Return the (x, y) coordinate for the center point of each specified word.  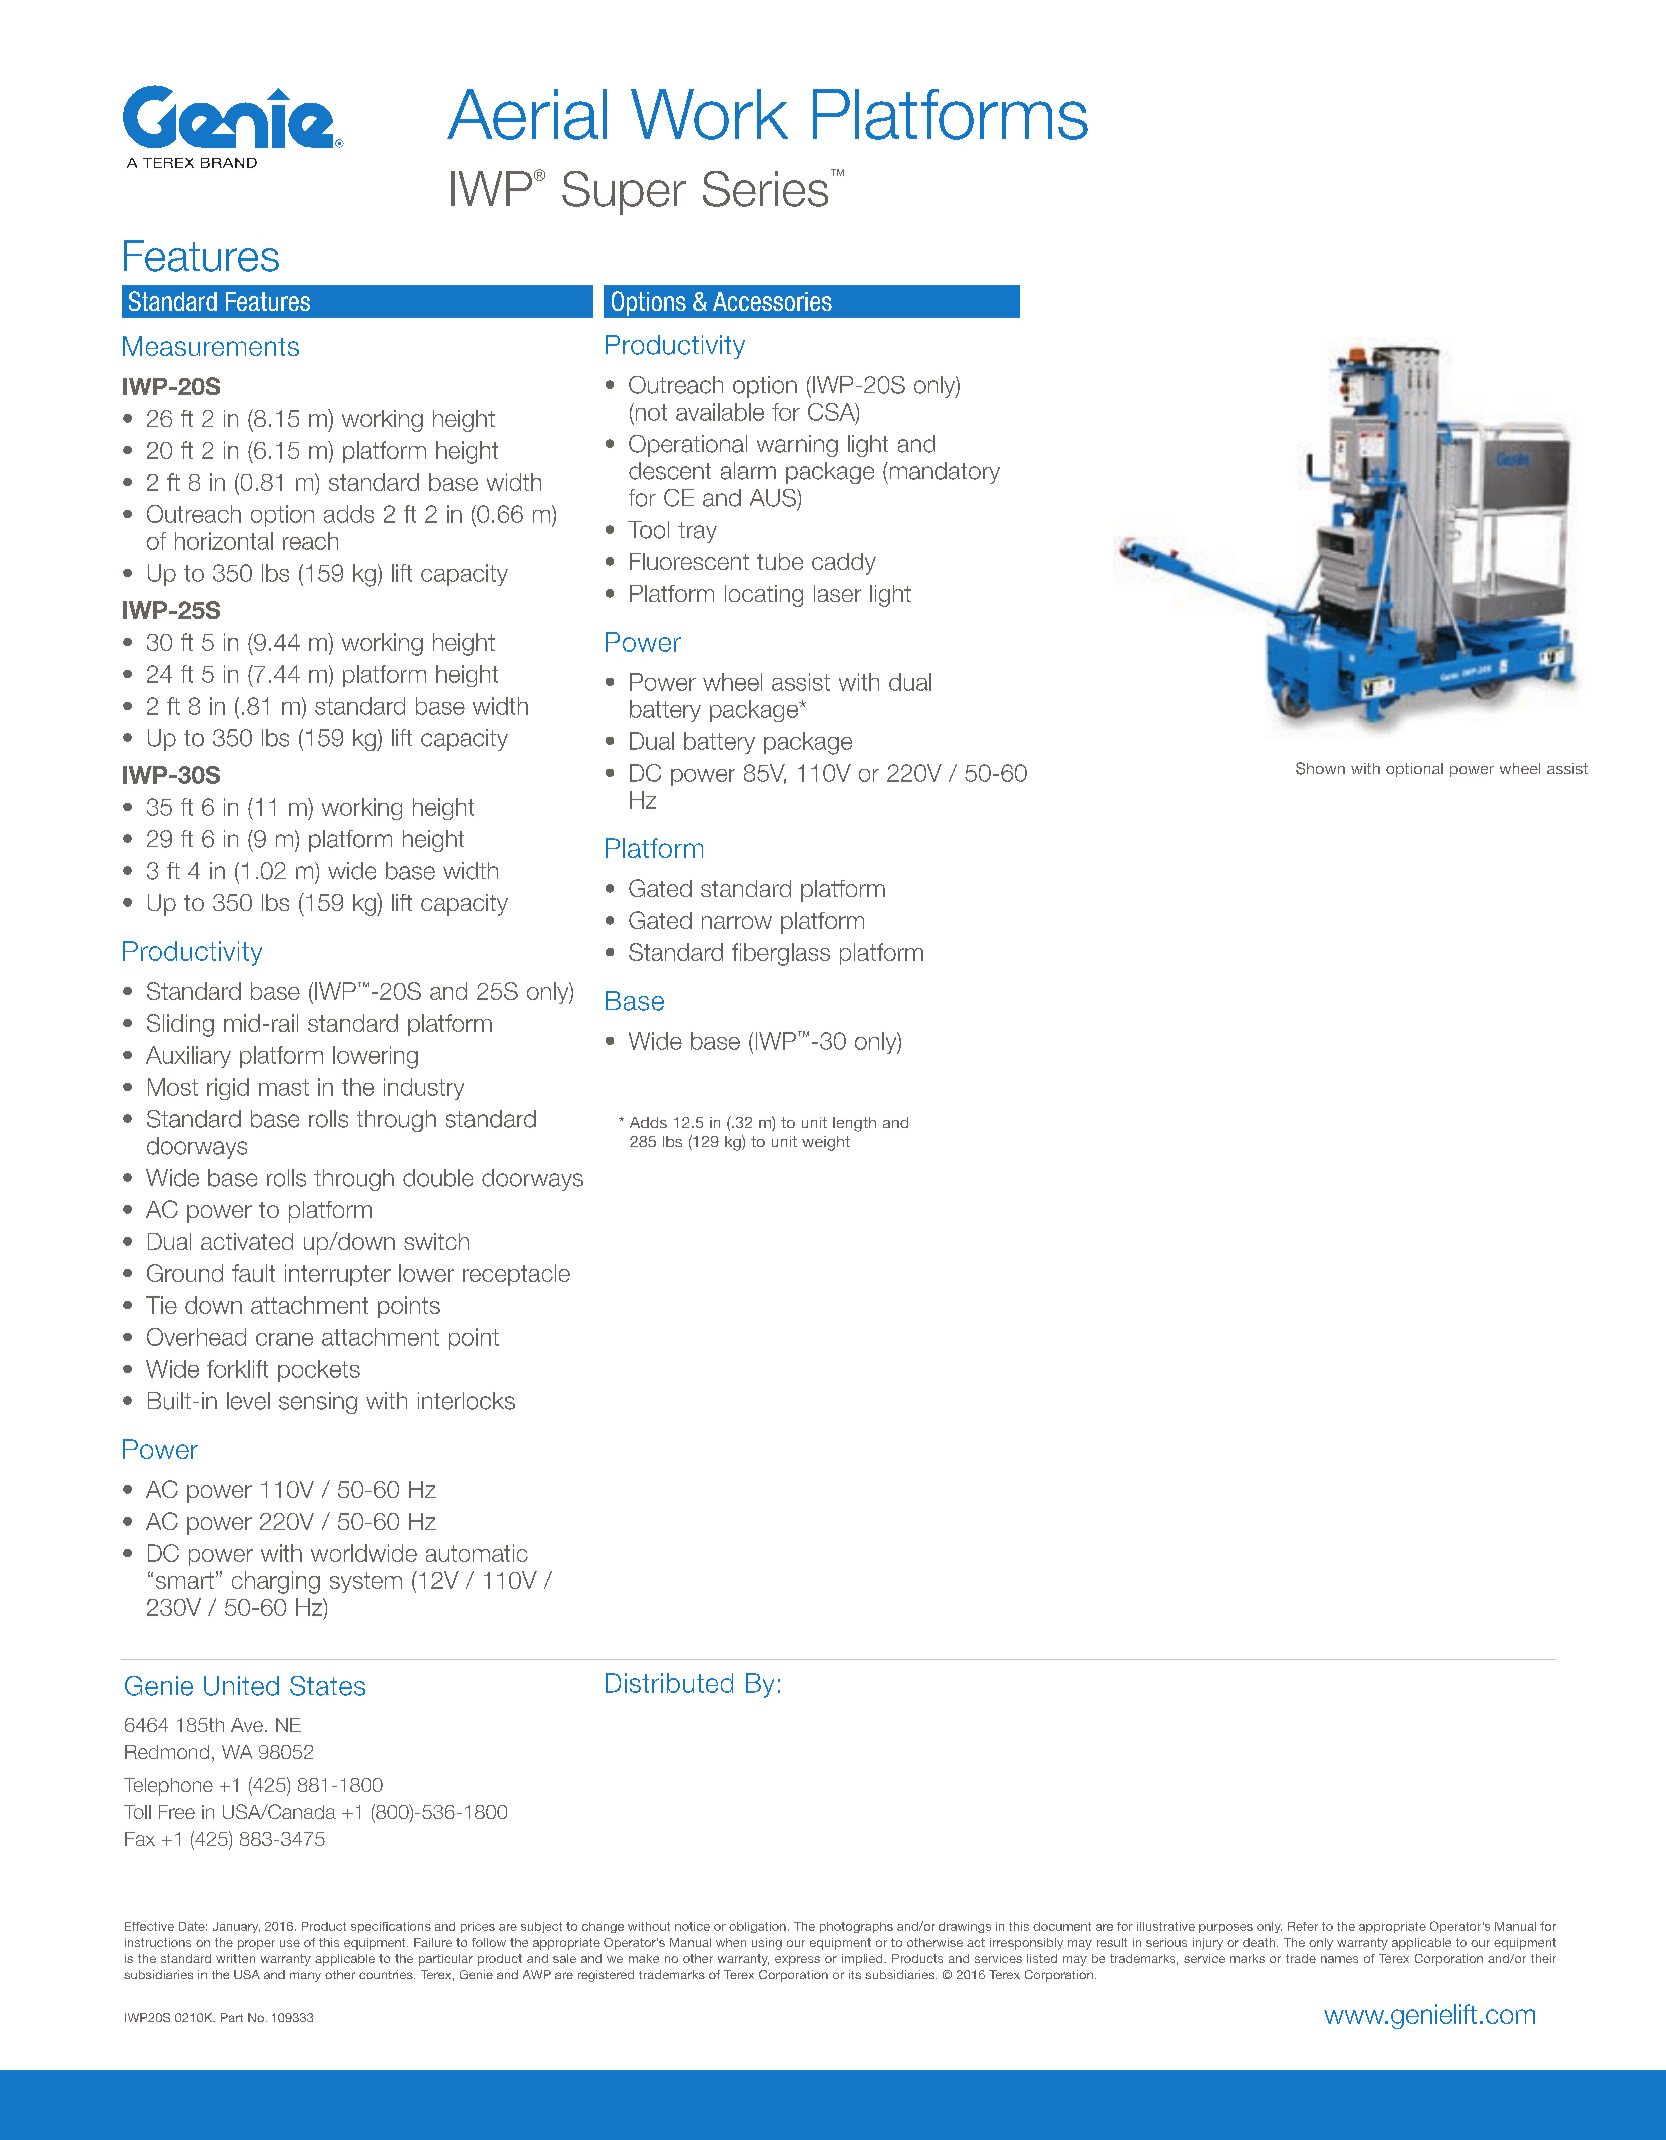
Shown (1320, 768)
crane (284, 1339)
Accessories (772, 301)
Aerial (527, 114)
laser (837, 593)
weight (826, 1143)
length (854, 1124)
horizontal (224, 541)
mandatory (943, 473)
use (290, 1943)
